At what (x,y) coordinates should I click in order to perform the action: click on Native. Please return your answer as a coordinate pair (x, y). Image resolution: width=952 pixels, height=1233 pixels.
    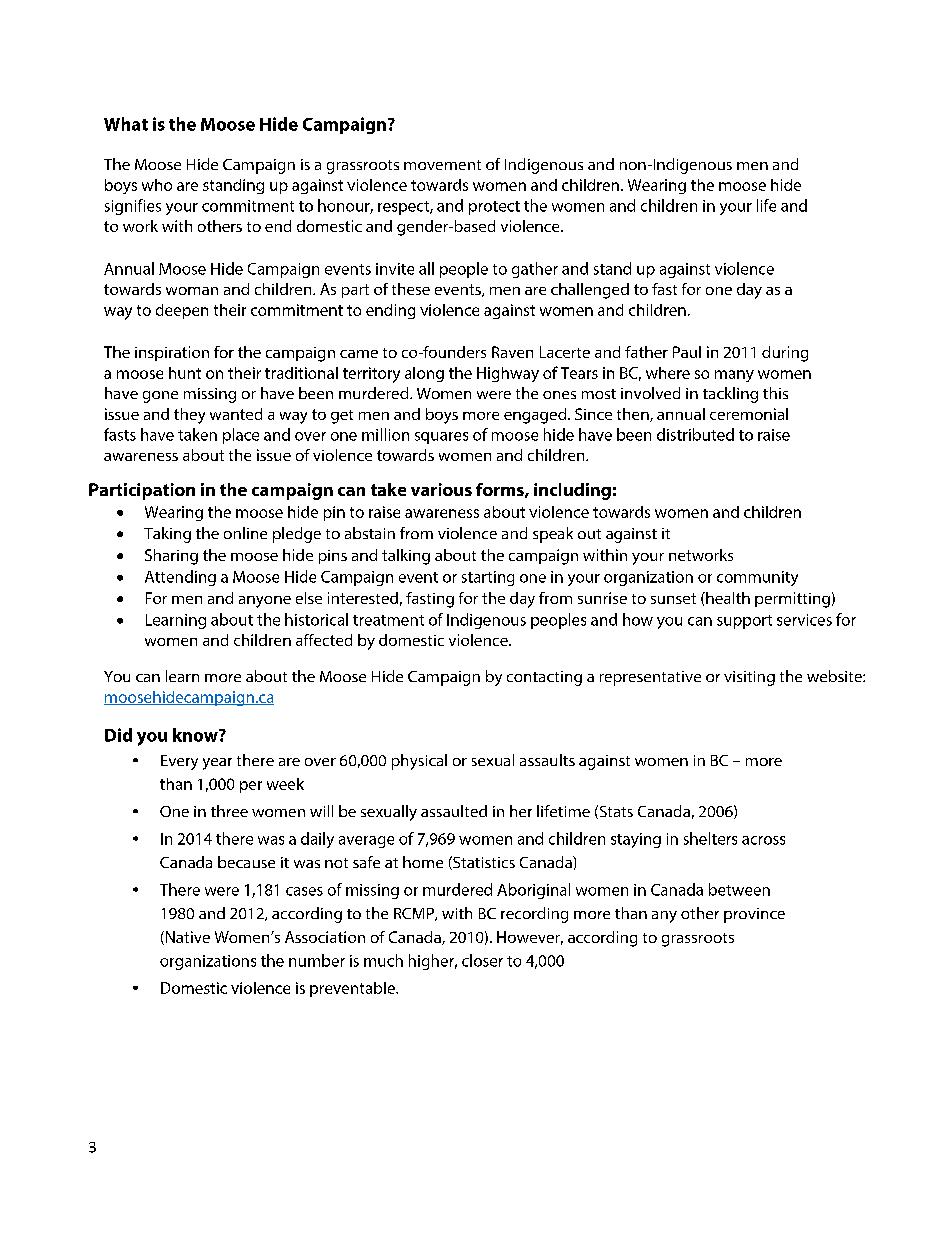
    Looking at the image, I should click on (186, 938).
